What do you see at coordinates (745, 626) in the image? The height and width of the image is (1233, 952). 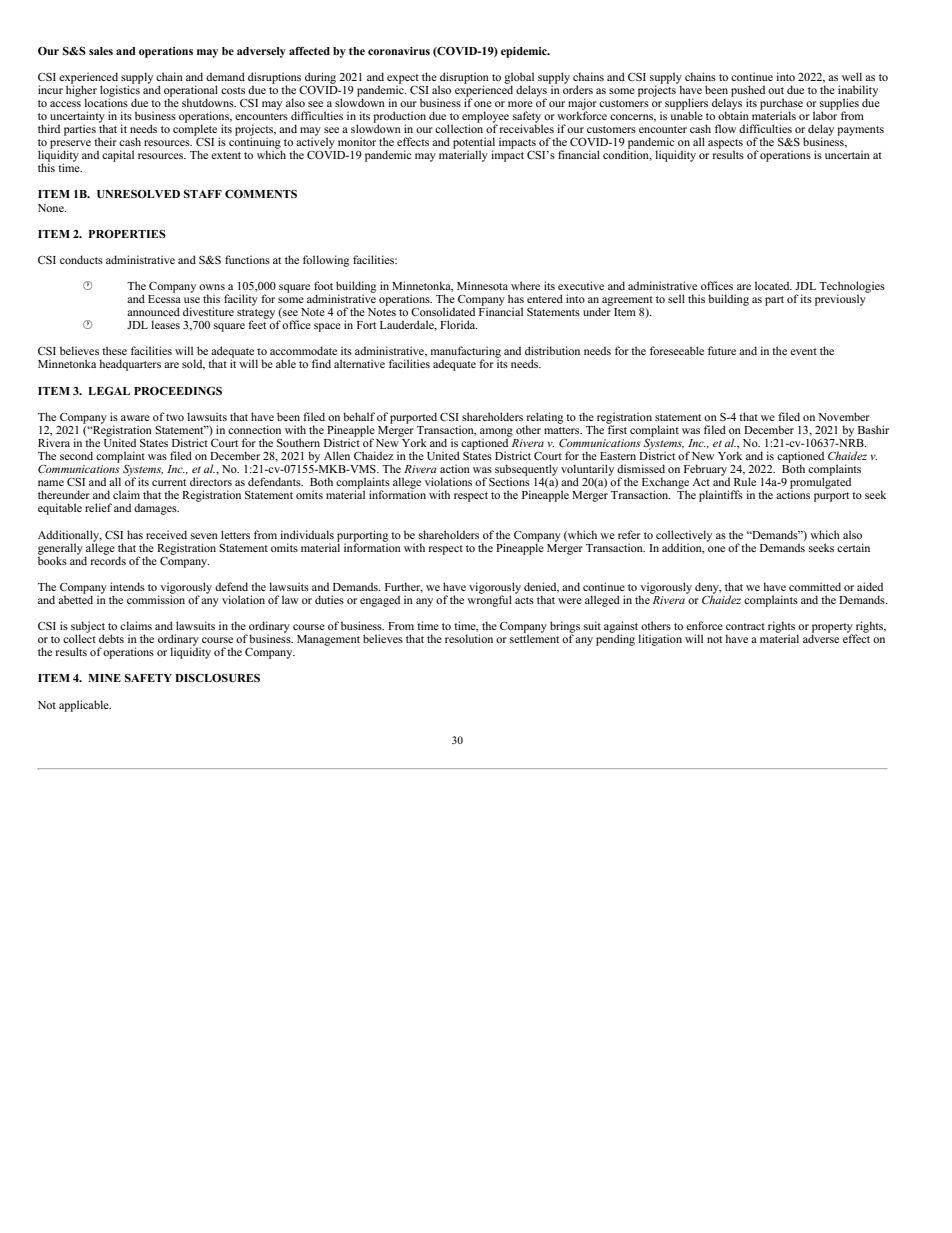 I see `contract` at bounding box center [745, 626].
